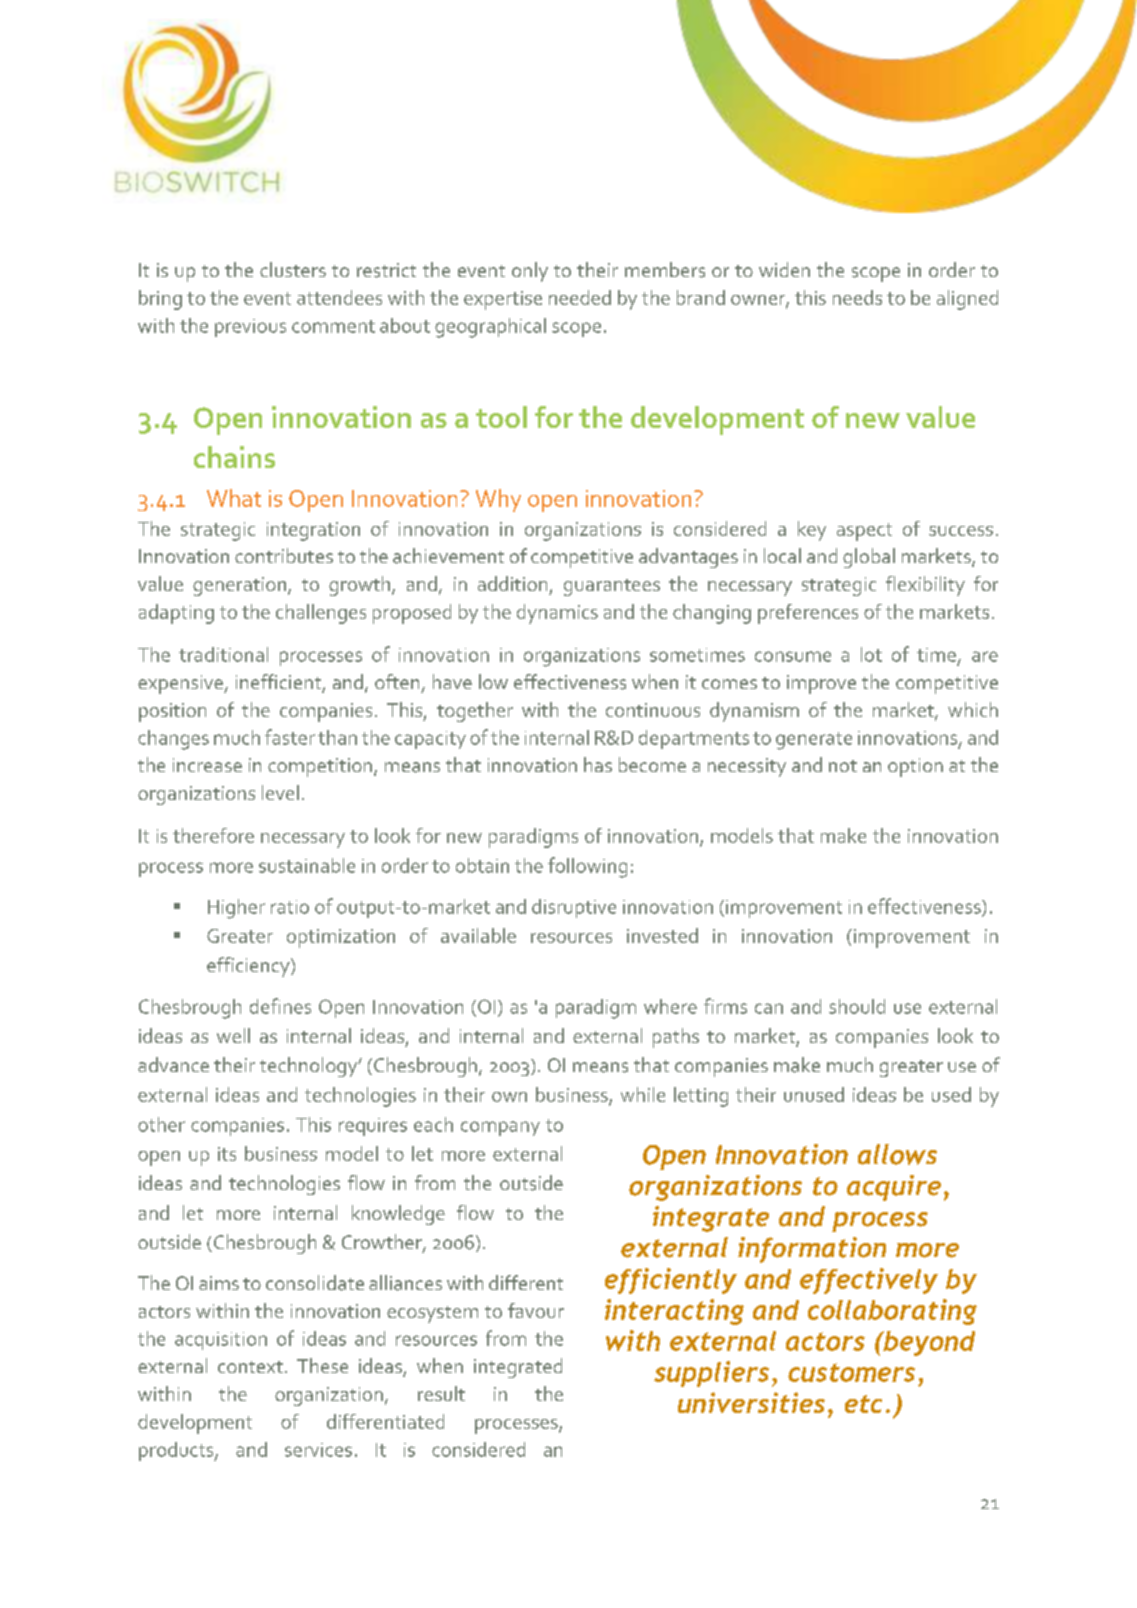 This image has width=1137, height=1608. What do you see at coordinates (227, 1154) in the image?
I see `its` at bounding box center [227, 1154].
